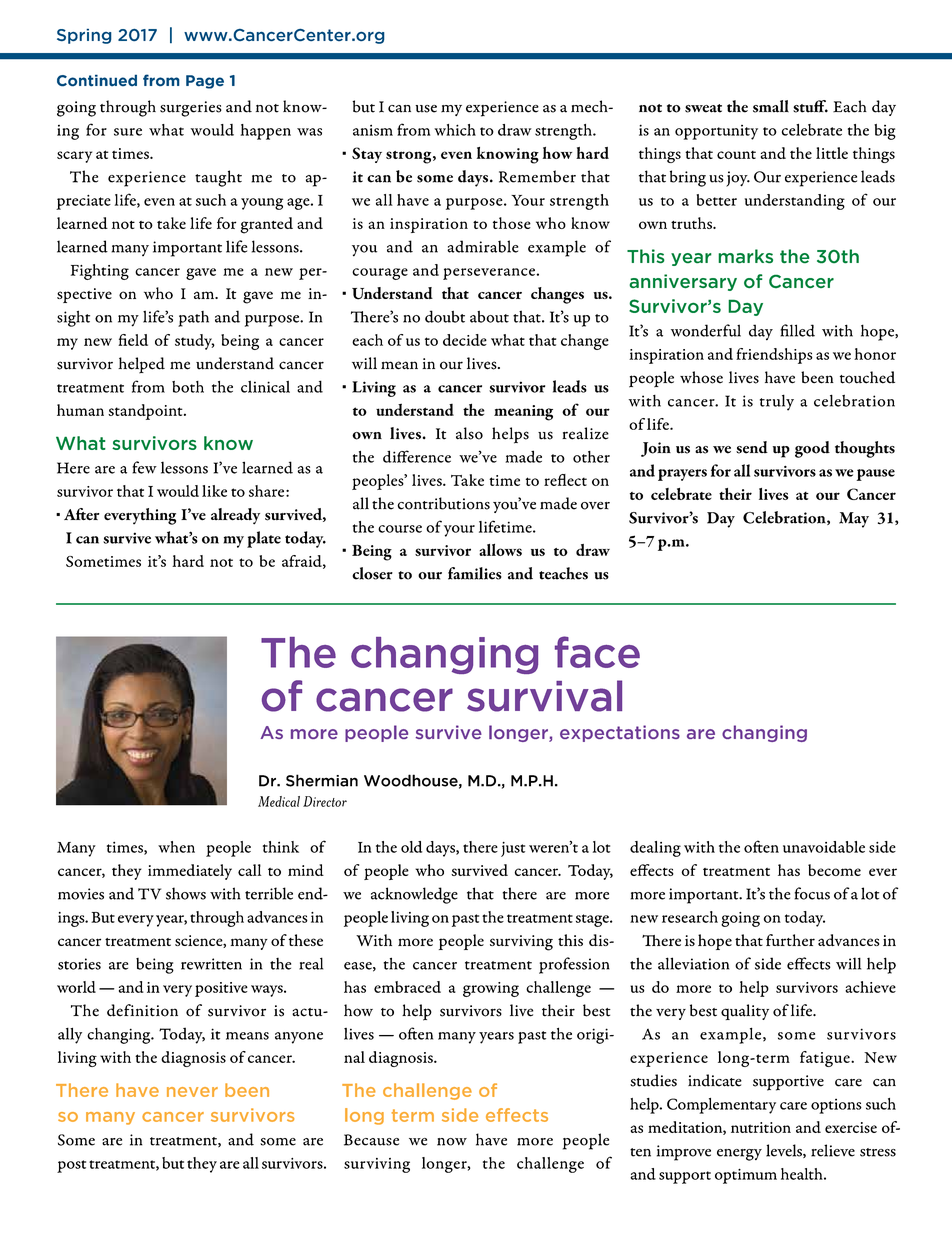 The image size is (952, 1233). What do you see at coordinates (475, 573) in the image?
I see `families` at bounding box center [475, 573].
